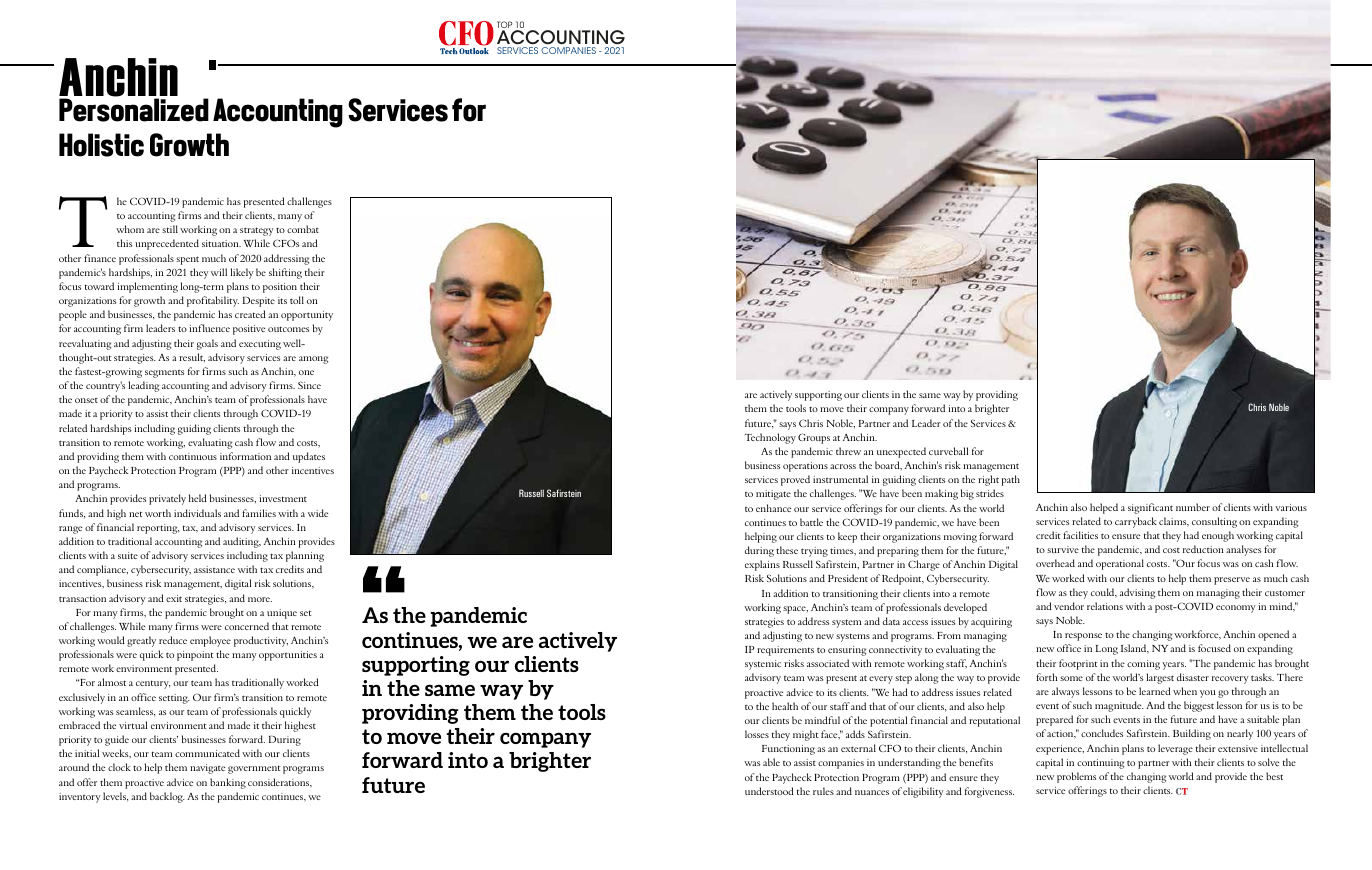  What do you see at coordinates (1011, 480) in the document?
I see `path` at bounding box center [1011, 480].
